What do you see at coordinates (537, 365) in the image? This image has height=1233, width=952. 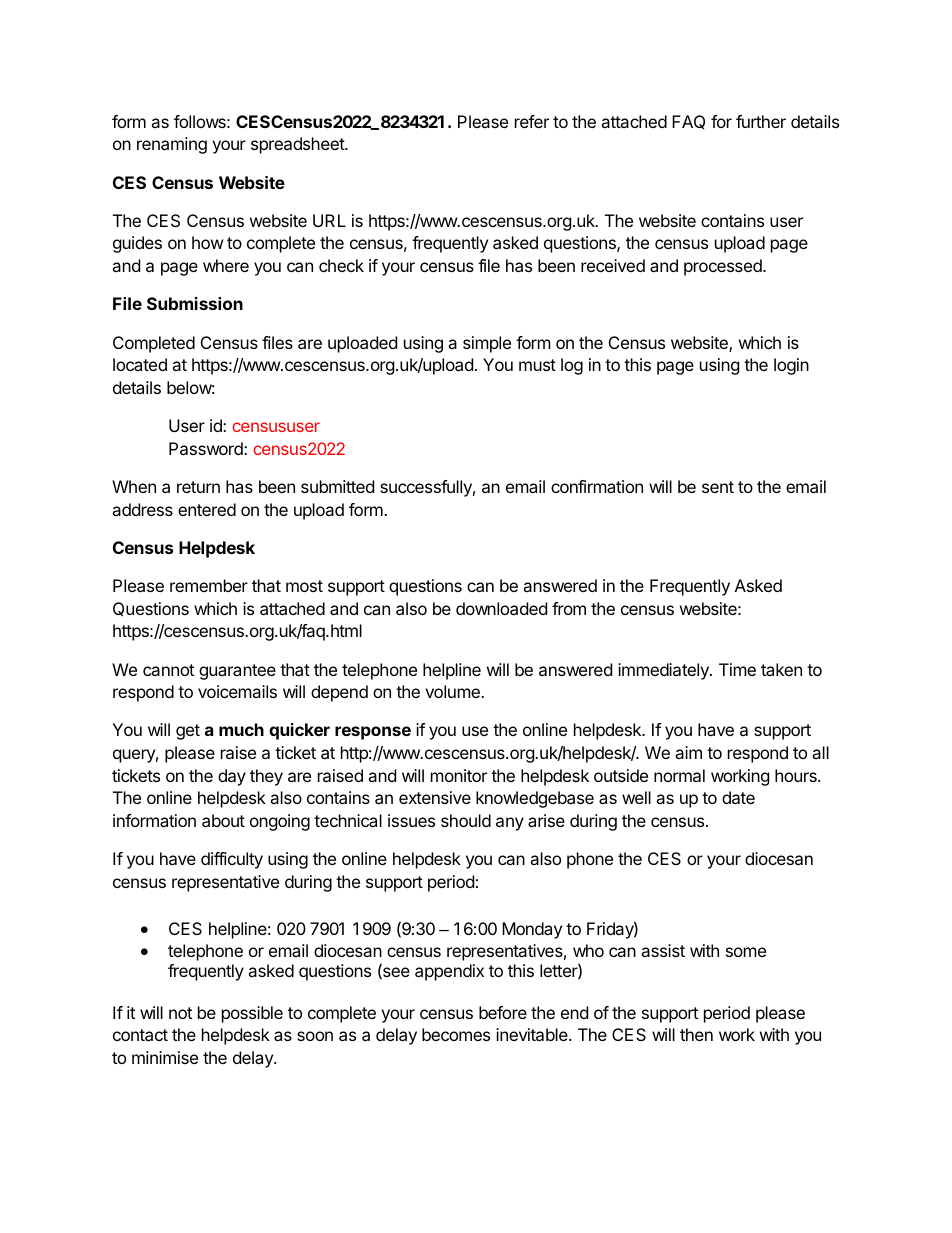 I see `must` at bounding box center [537, 365].
